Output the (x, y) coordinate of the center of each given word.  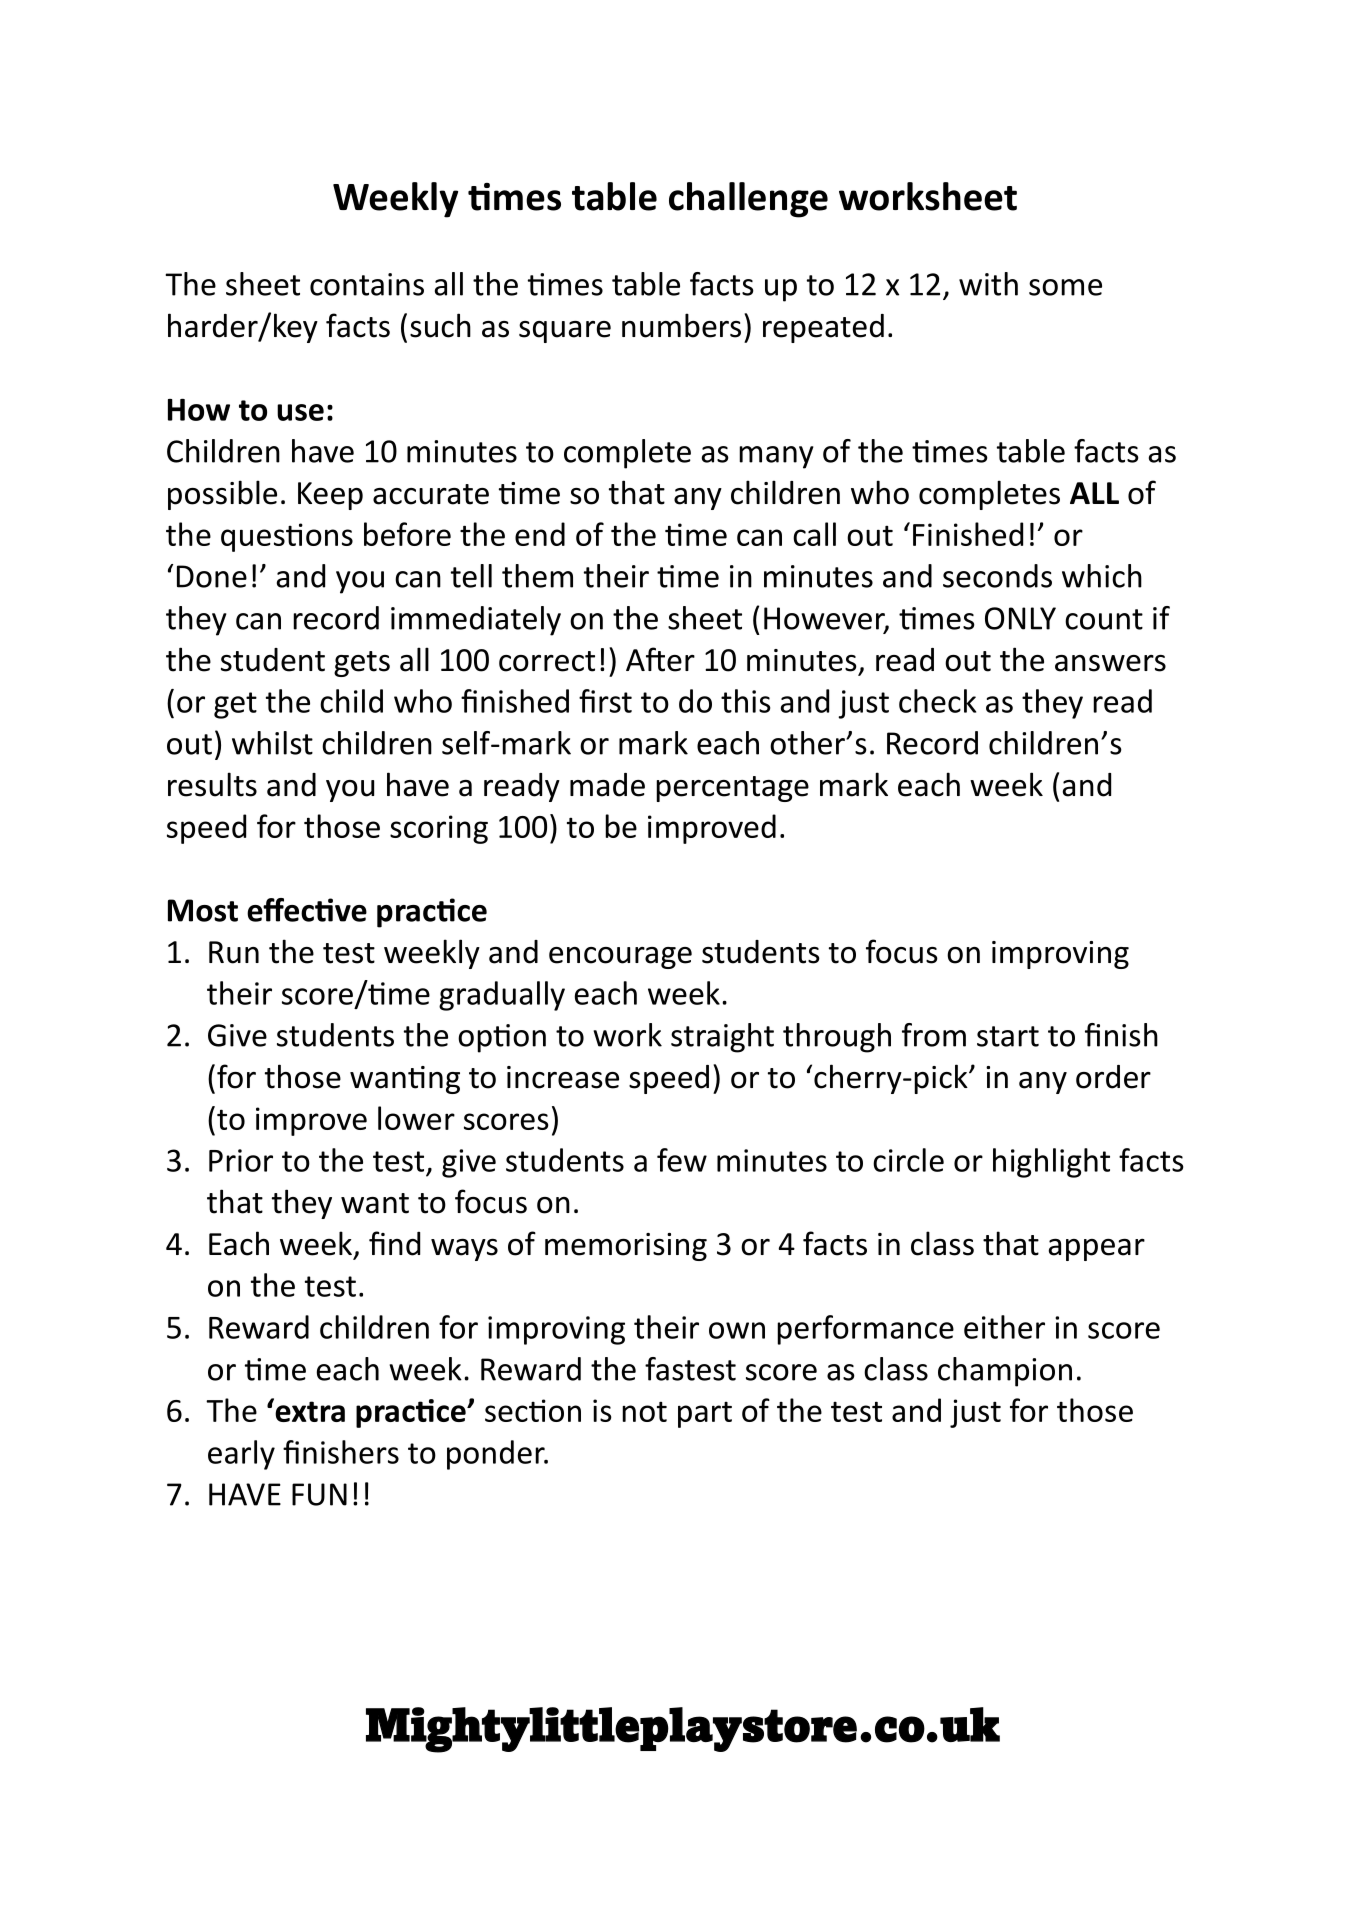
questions (287, 537)
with (988, 284)
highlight (1051, 1163)
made (607, 785)
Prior (241, 1160)
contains (367, 284)
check (937, 701)
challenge (748, 200)
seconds (997, 576)
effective (307, 910)
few (682, 1160)
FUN (319, 1494)
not (644, 1411)
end (540, 534)
